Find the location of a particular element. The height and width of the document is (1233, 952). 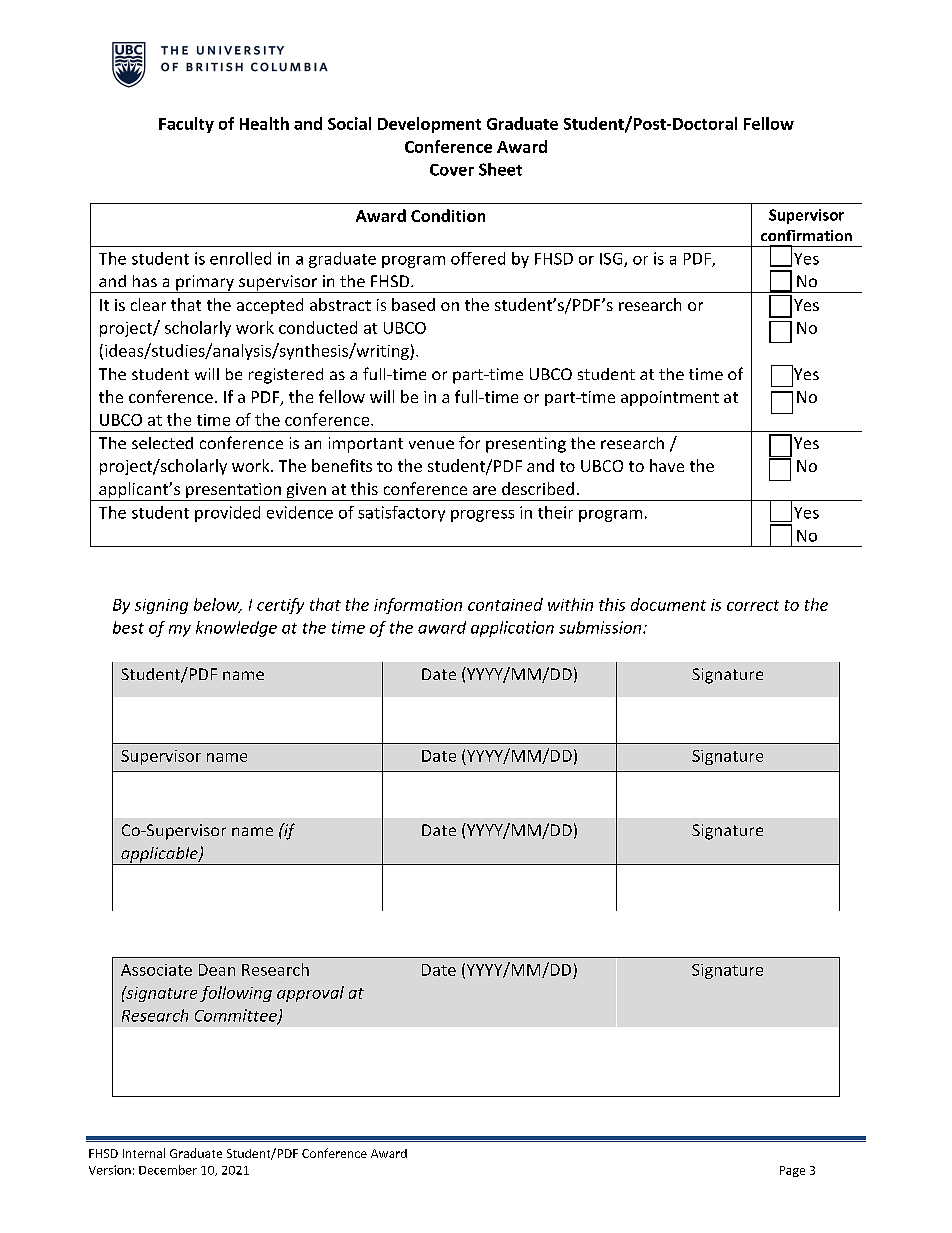

December is located at coordinates (168, 1170).
